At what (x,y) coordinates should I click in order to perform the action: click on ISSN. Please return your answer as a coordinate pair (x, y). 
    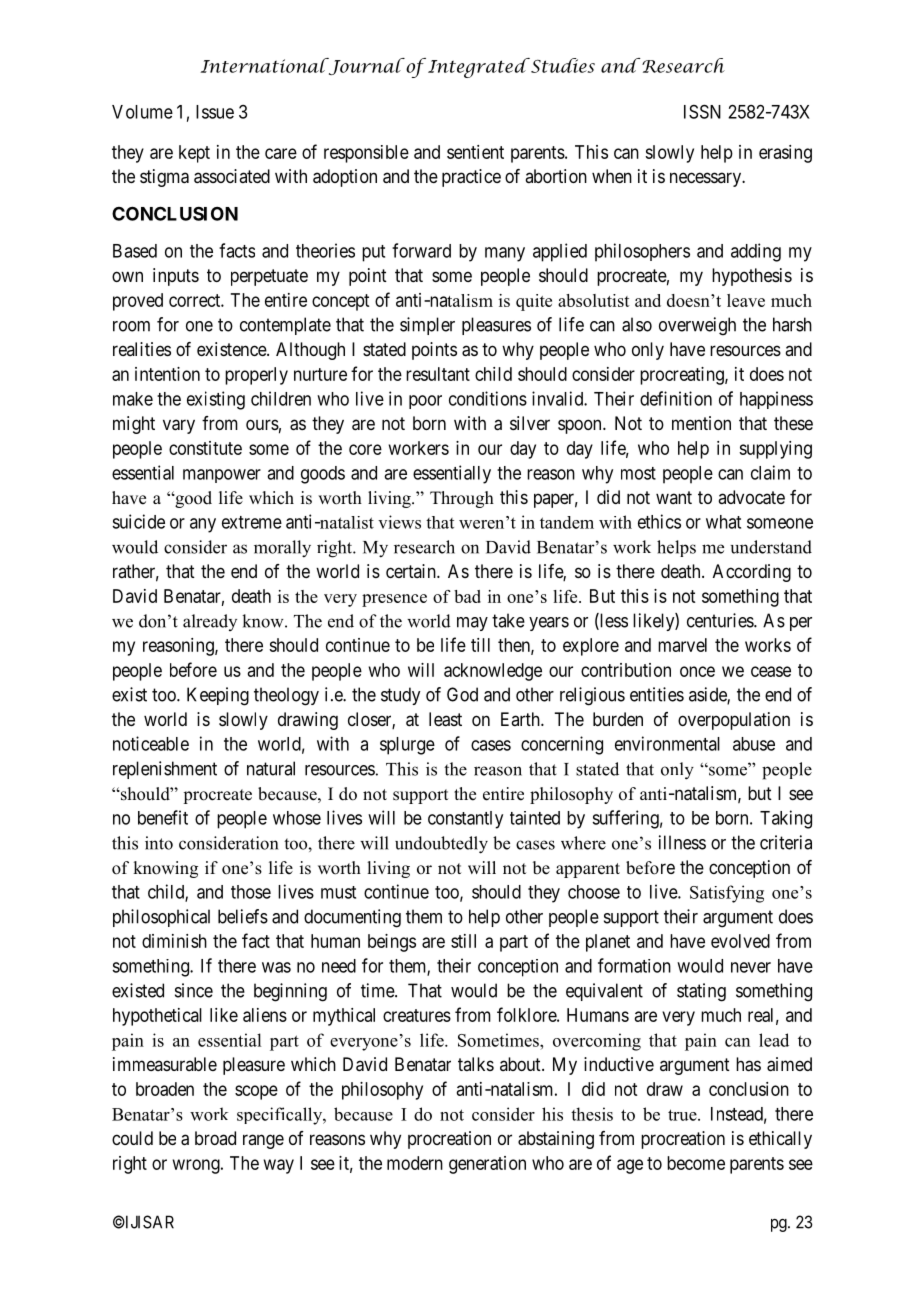
    Looking at the image, I should click on (702, 111).
